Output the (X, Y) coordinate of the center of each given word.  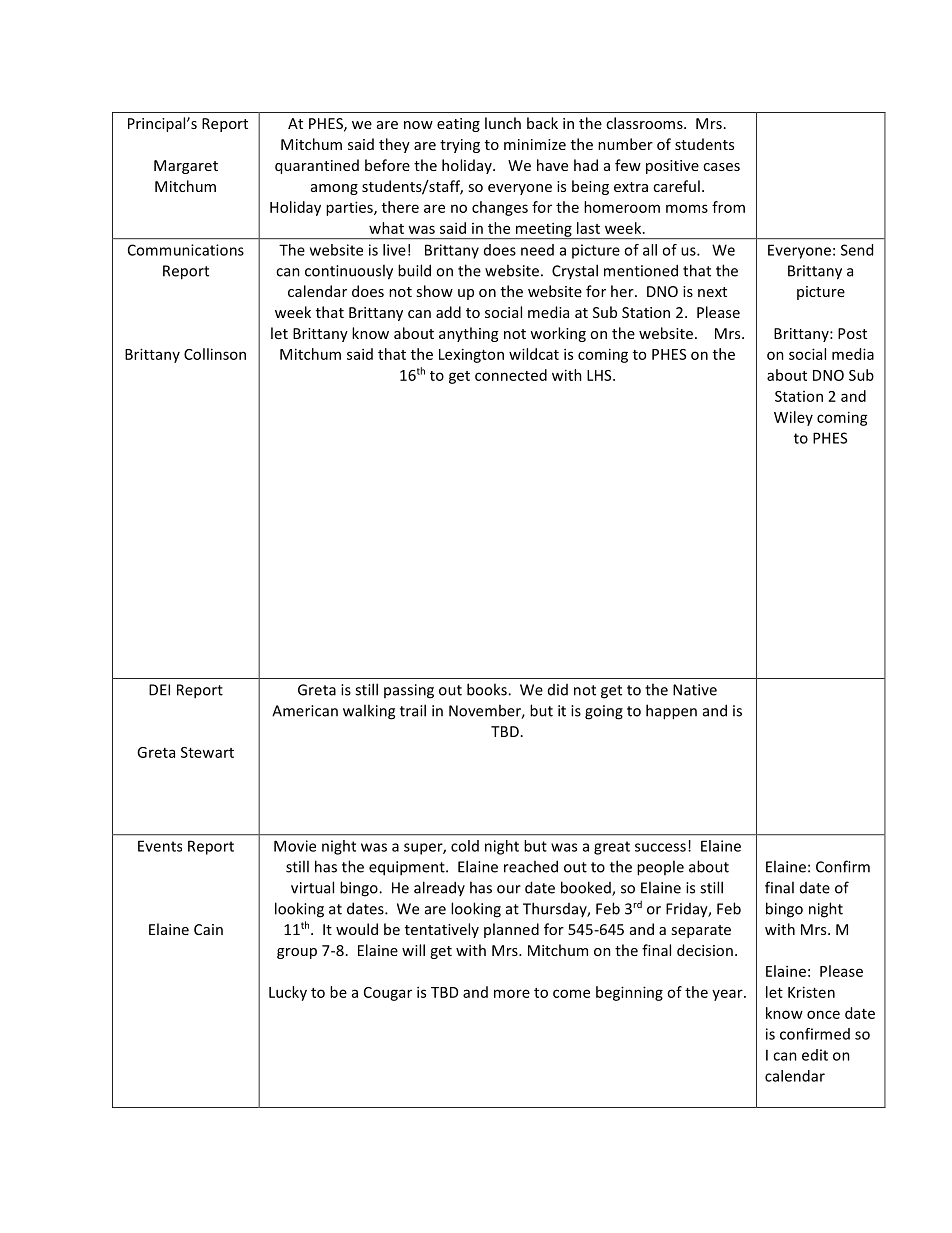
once (823, 1014)
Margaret (186, 167)
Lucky (288, 993)
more (512, 993)
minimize (535, 144)
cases (721, 167)
